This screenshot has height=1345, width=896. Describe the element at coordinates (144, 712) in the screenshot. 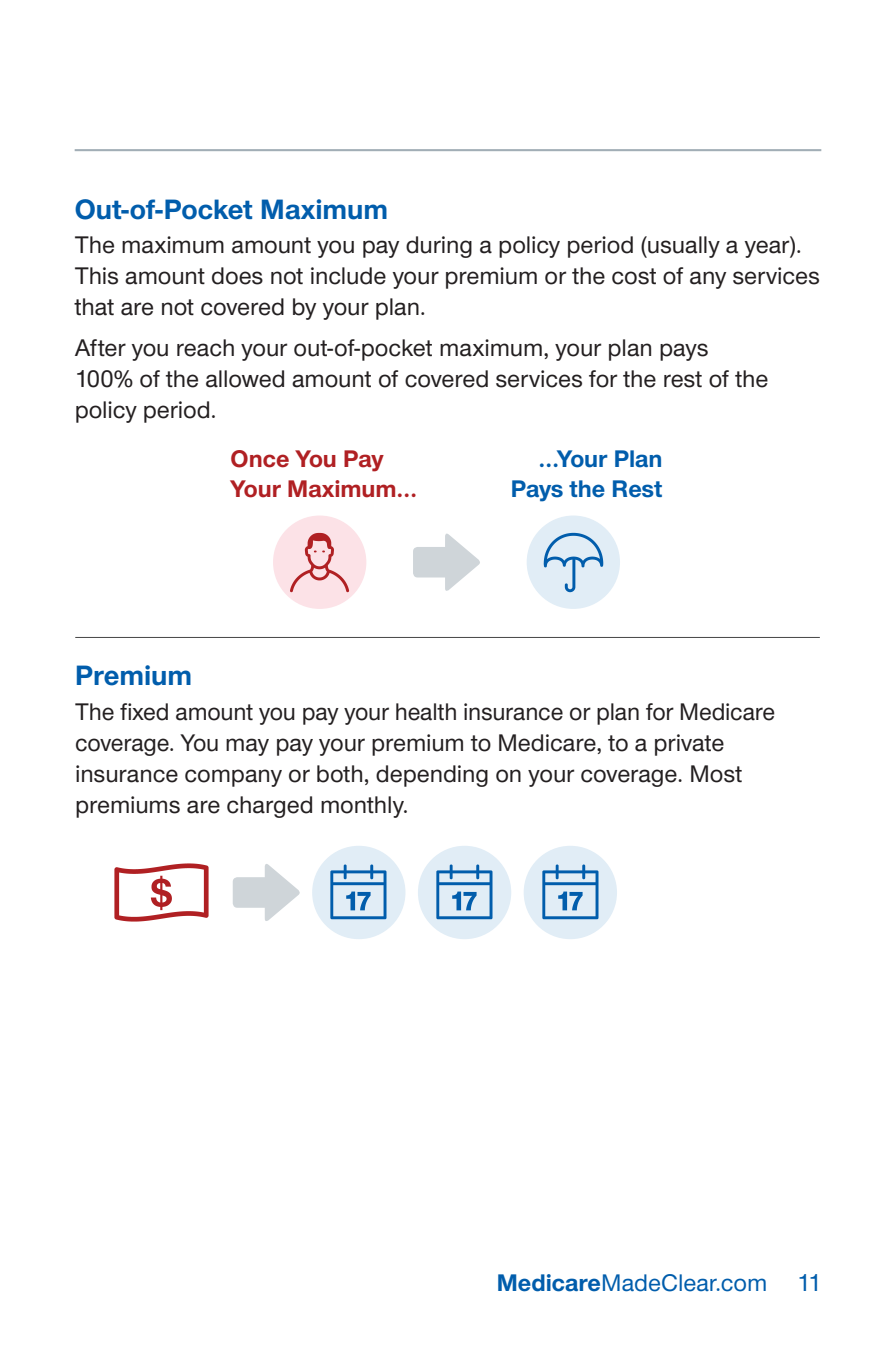

I see `fixed` at that location.
